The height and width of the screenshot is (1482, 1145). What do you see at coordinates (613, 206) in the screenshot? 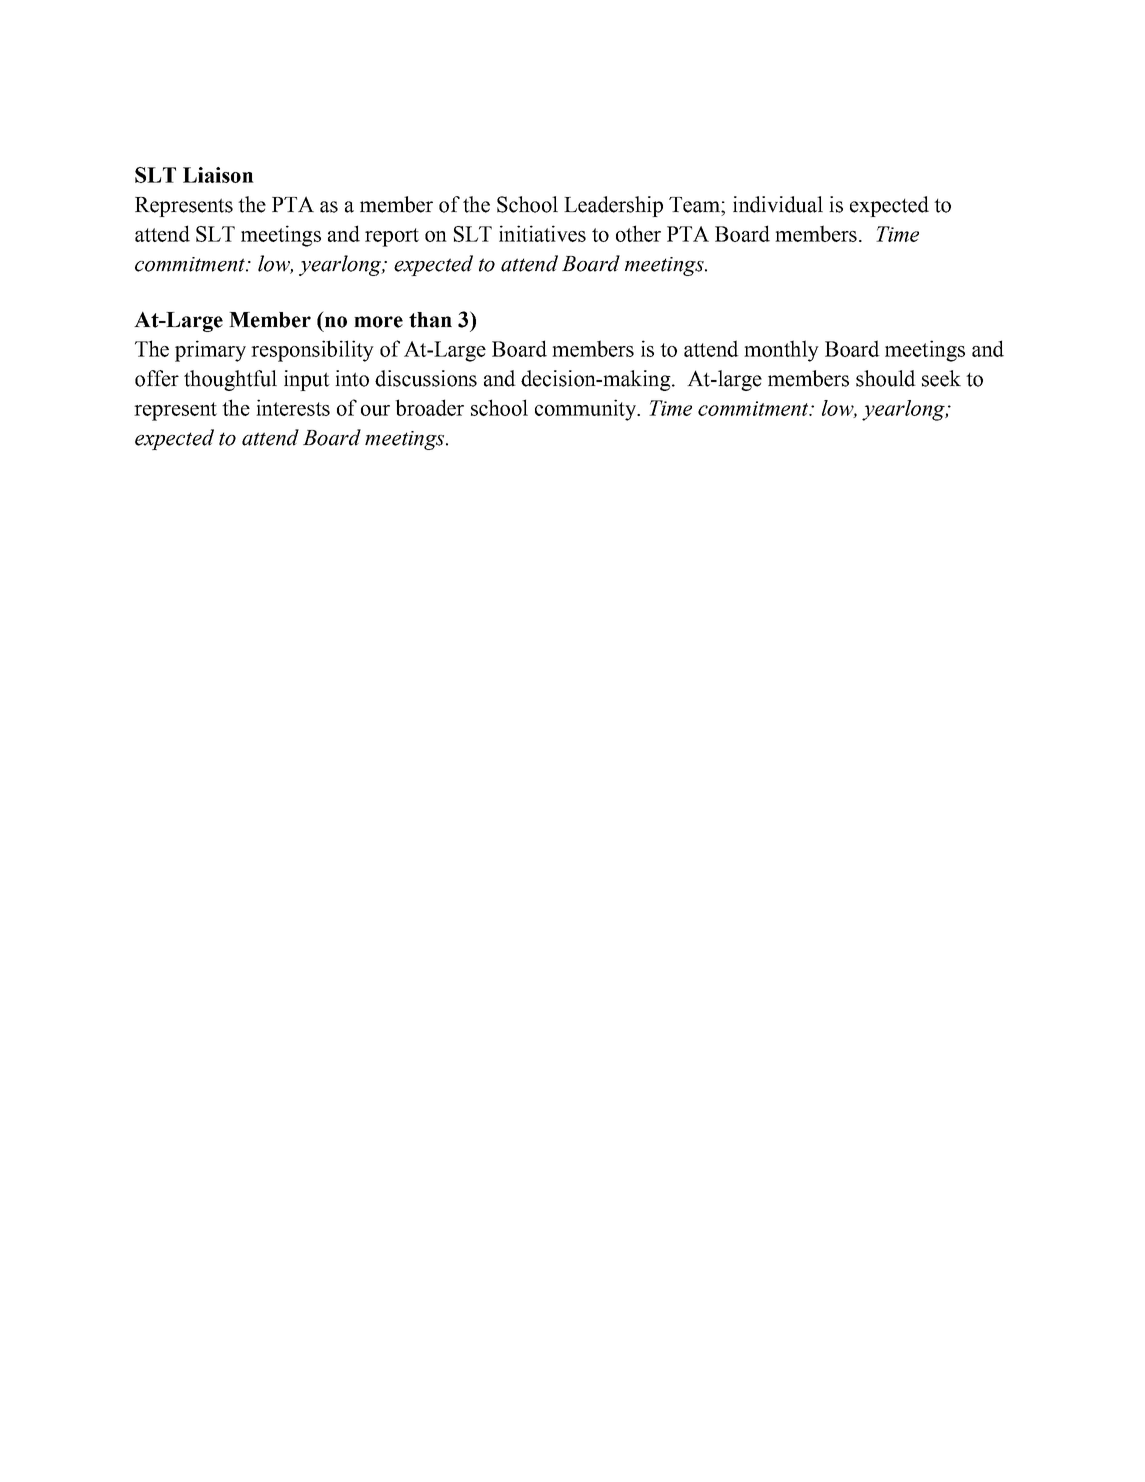
I see `Leadership` at bounding box center [613, 206].
